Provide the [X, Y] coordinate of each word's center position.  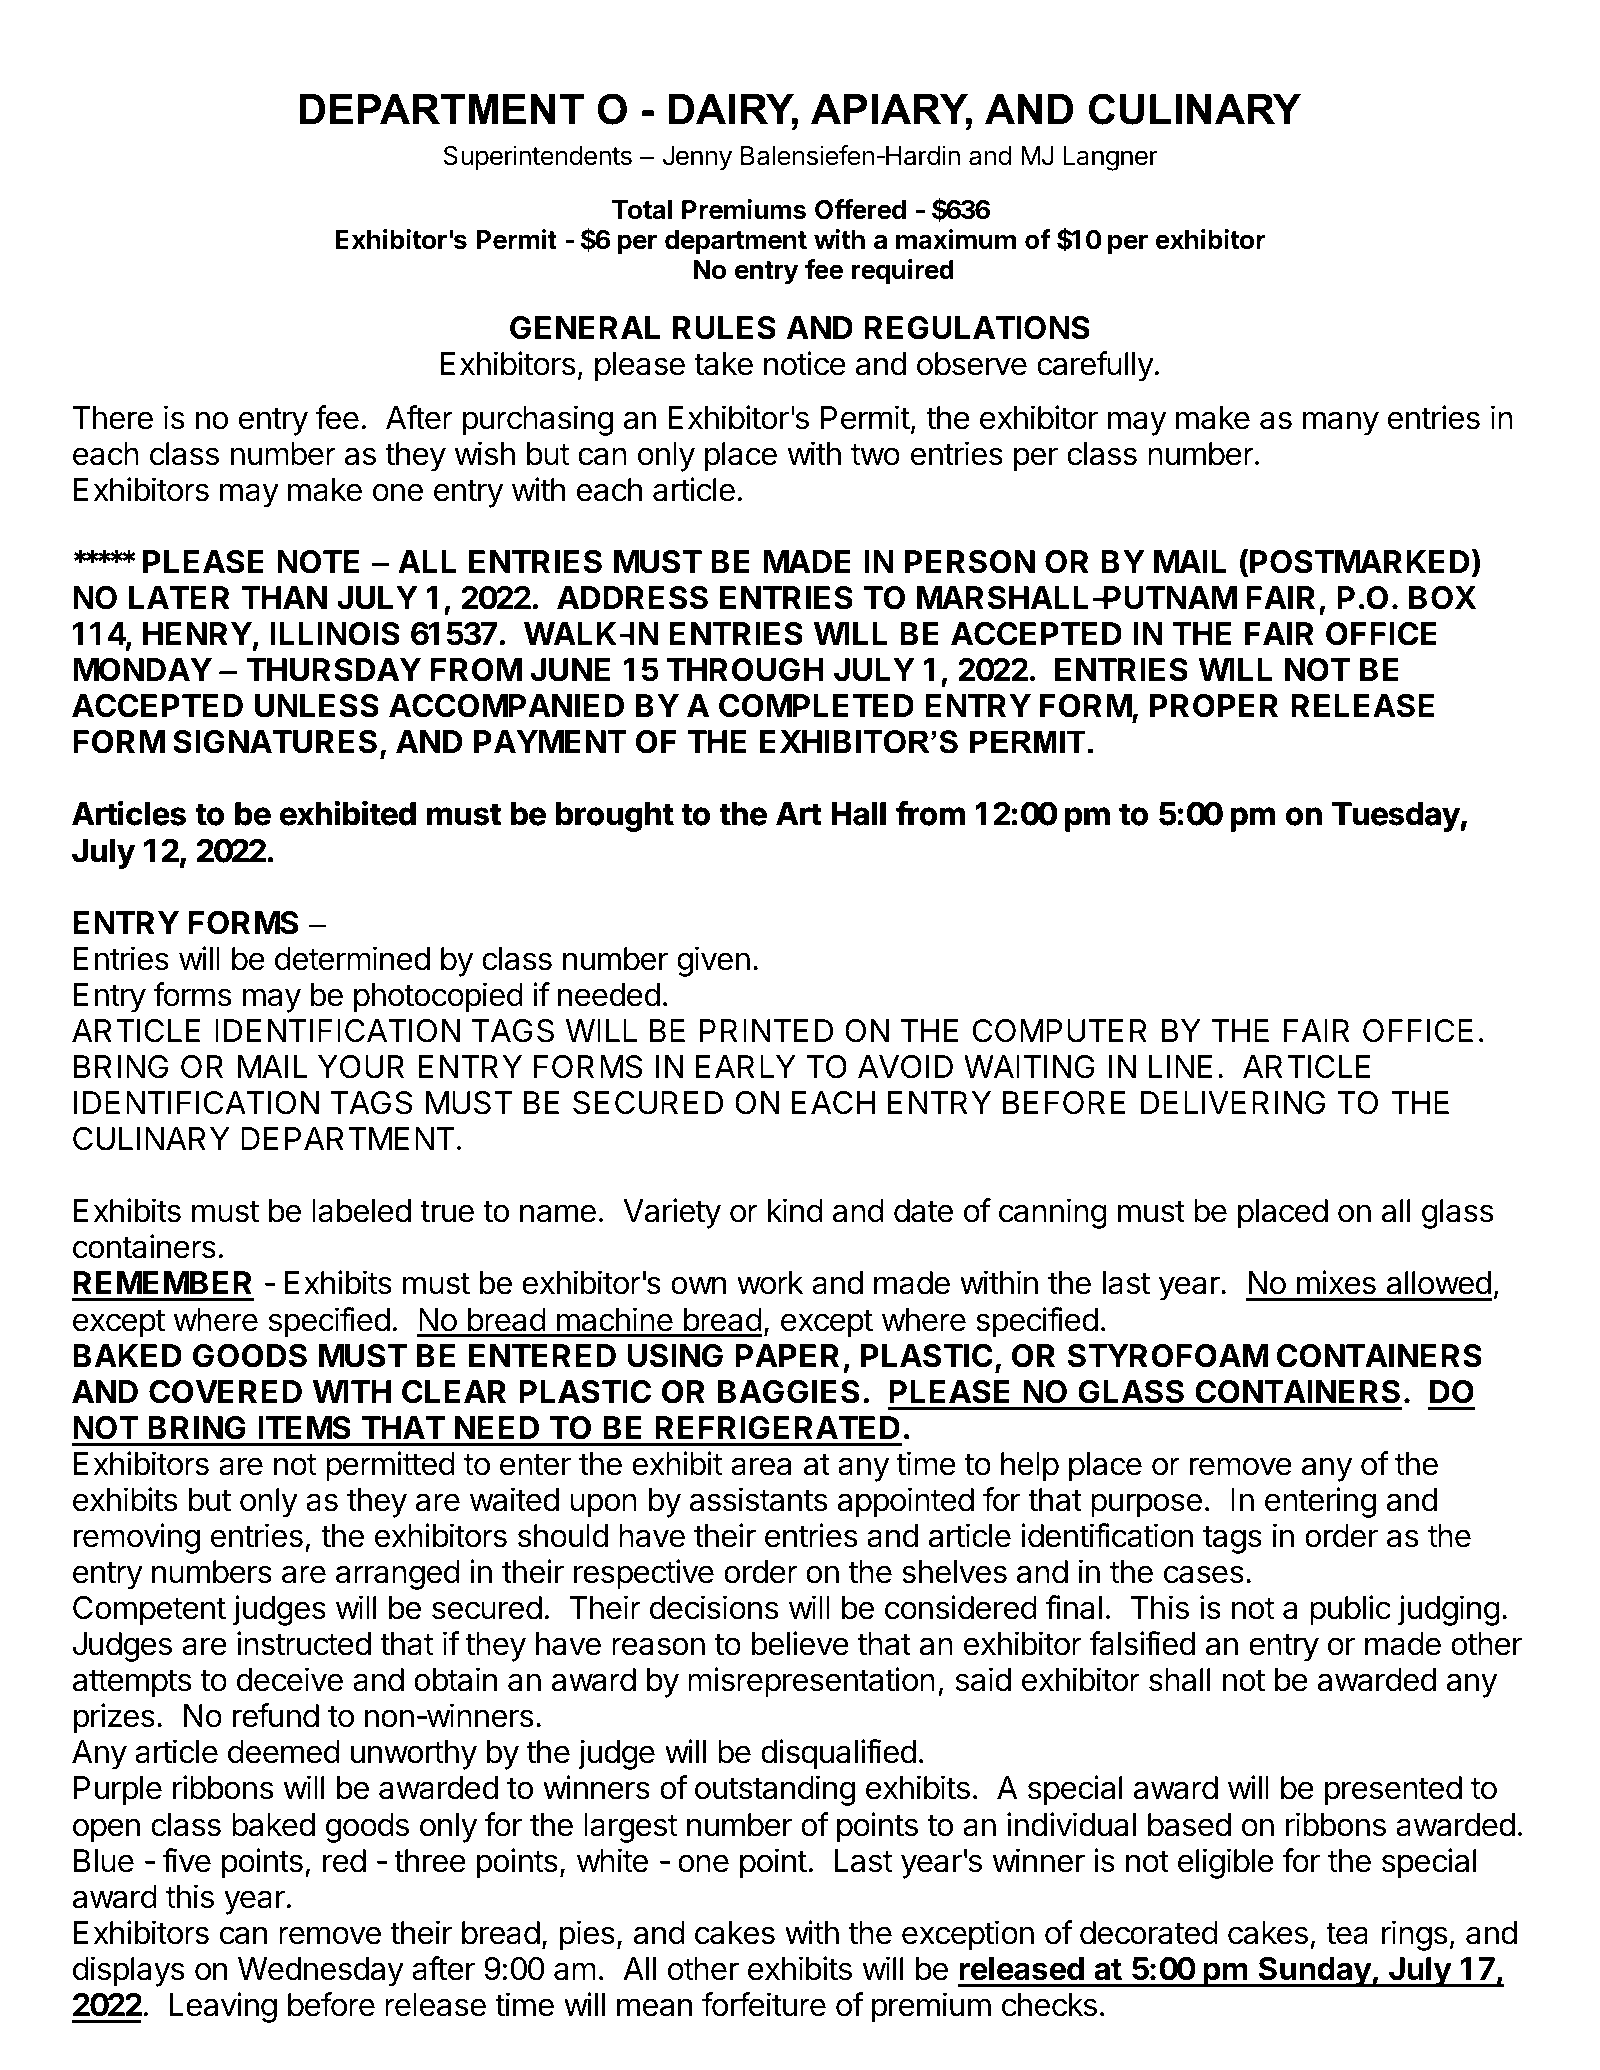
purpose [1146, 1505]
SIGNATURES [275, 742]
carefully [1096, 366]
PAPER [787, 1355]
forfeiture [764, 2004]
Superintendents [538, 158]
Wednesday [321, 1972]
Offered [860, 209]
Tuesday [1396, 817]
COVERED [225, 1392]
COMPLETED [816, 706]
